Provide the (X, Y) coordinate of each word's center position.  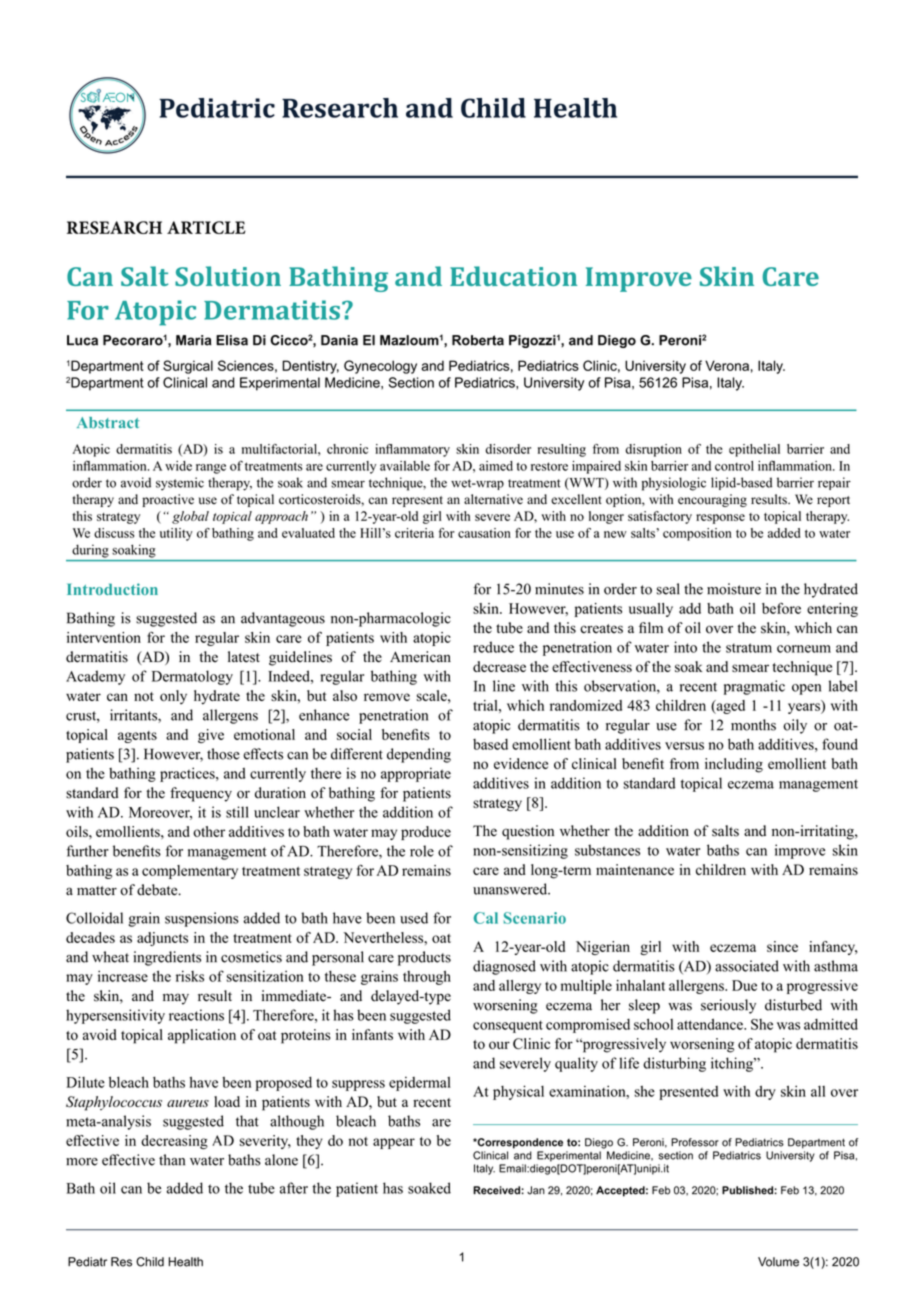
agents (137, 737)
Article (206, 227)
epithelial (754, 450)
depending (419, 755)
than (172, 1160)
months (753, 725)
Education (513, 276)
